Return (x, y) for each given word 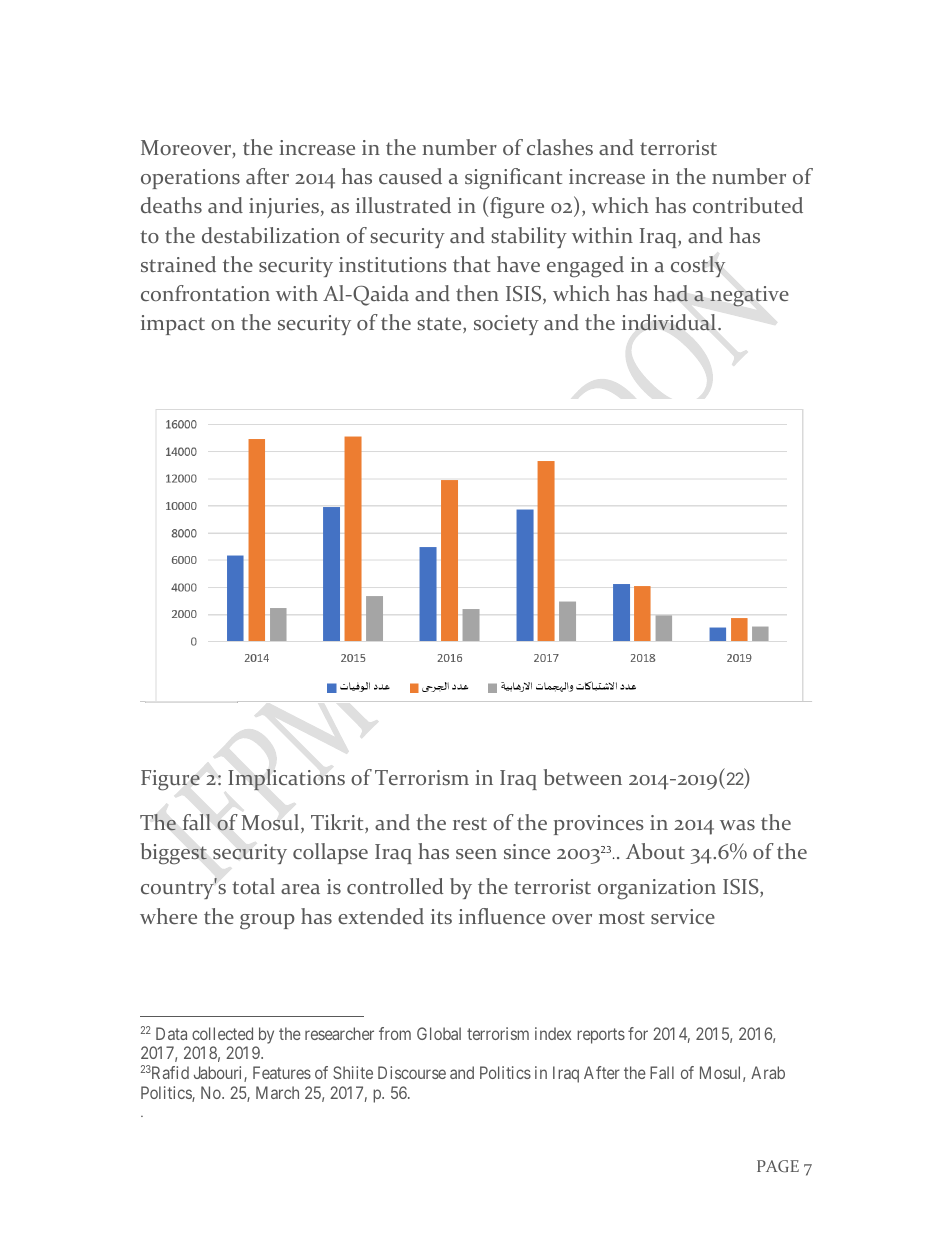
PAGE (778, 1166)
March (277, 1092)
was (737, 825)
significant (513, 179)
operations (190, 179)
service (683, 916)
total (253, 886)
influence (502, 916)
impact (173, 325)
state (440, 325)
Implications (286, 780)
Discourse (412, 1072)
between (583, 777)
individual (670, 322)
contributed (748, 205)
